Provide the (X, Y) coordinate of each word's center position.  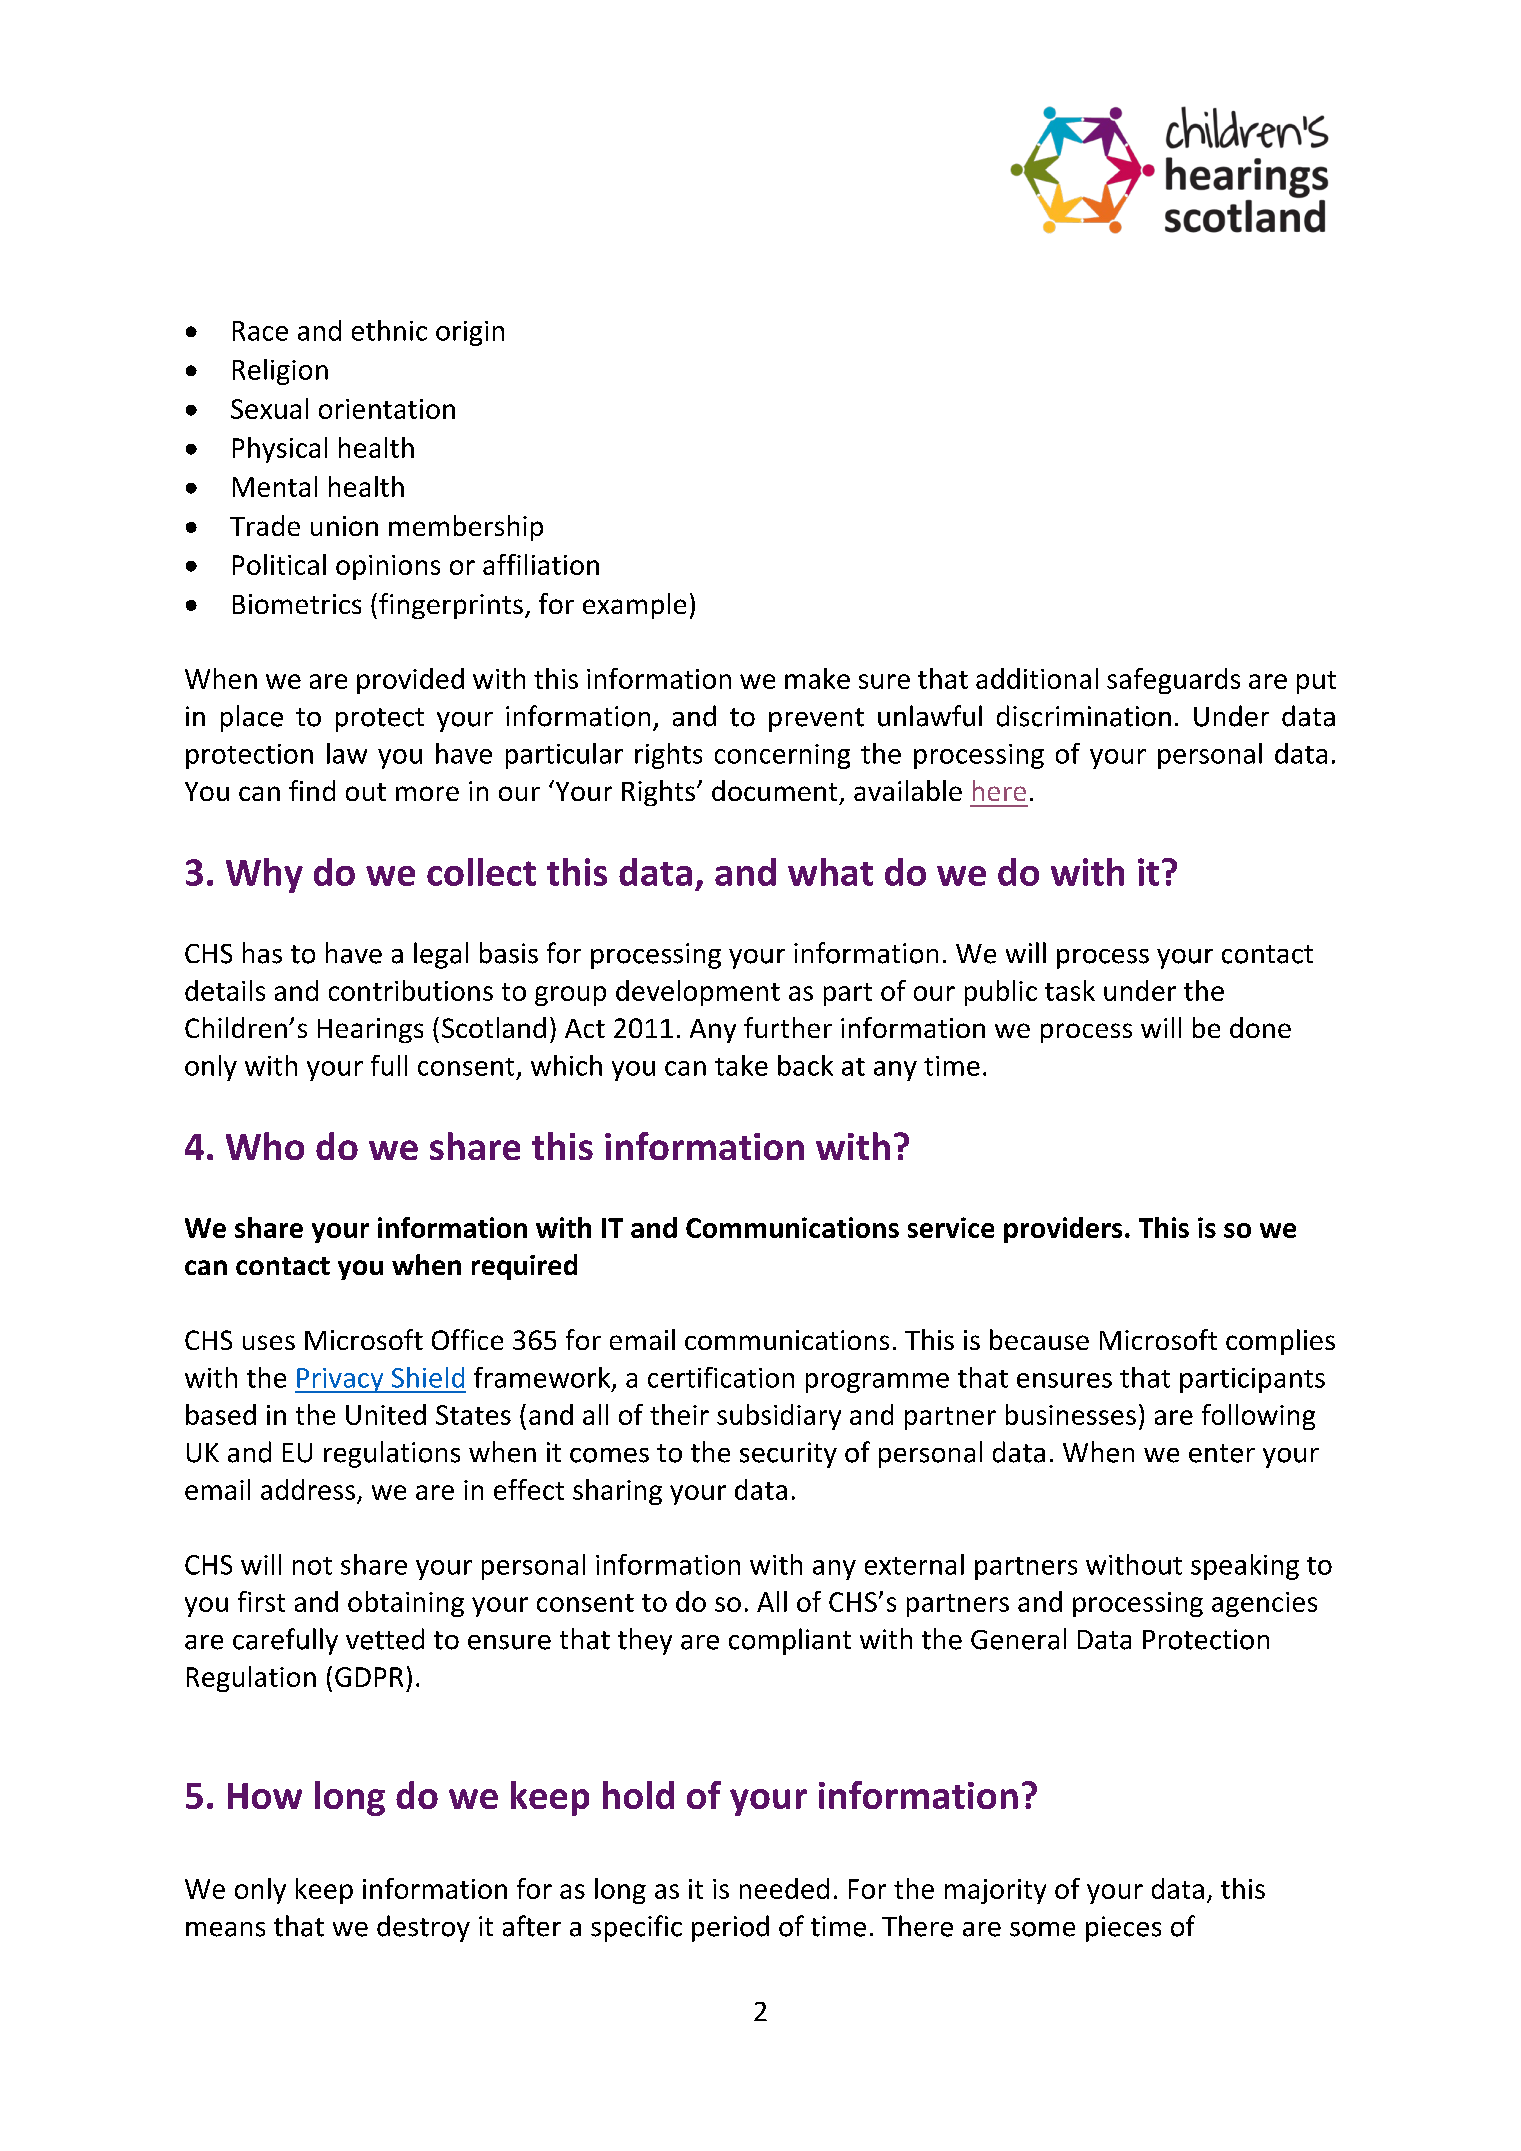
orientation (387, 409)
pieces (1123, 1929)
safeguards (1173, 681)
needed (784, 1888)
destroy (423, 1928)
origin (470, 333)
